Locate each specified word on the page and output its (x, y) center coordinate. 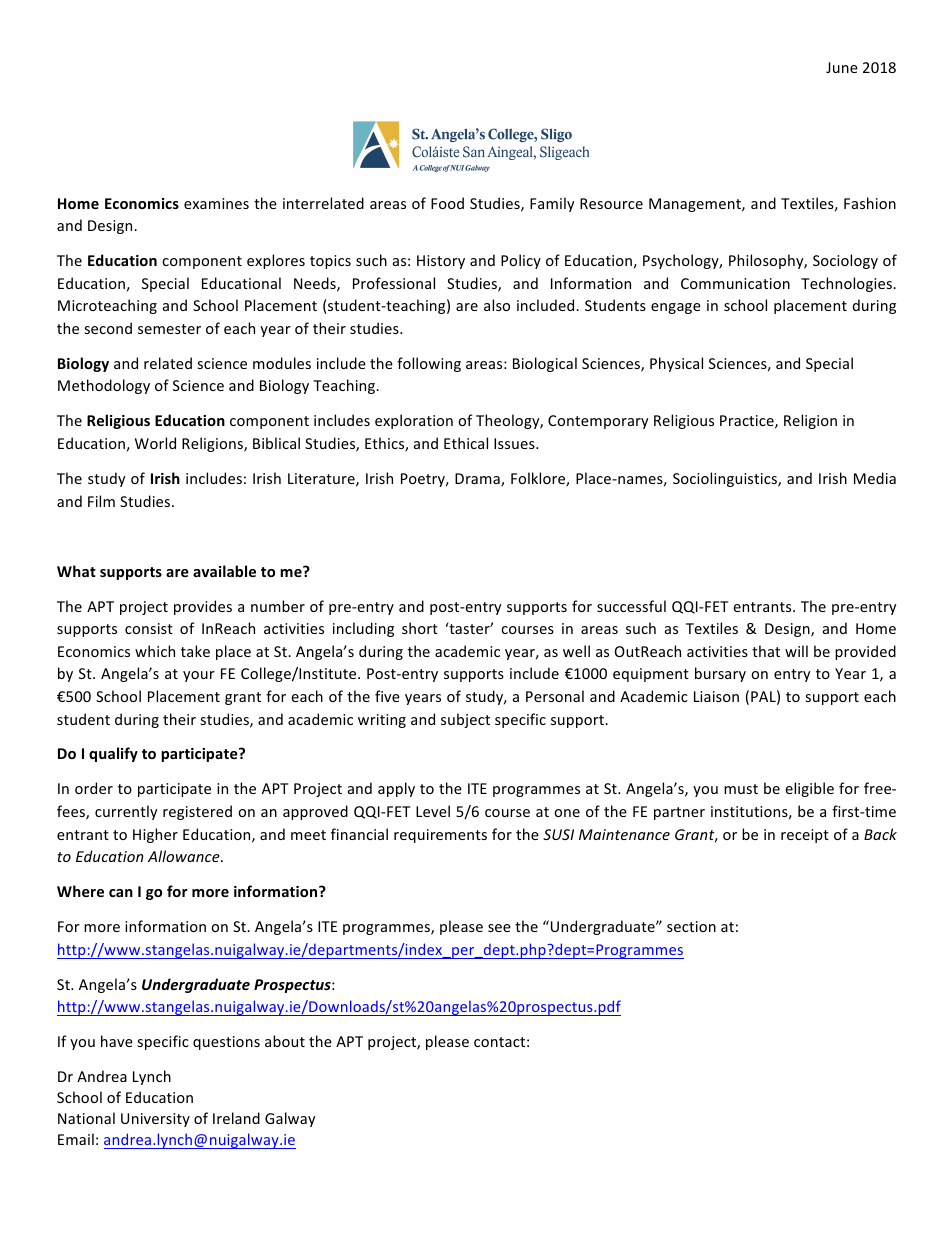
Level (433, 811)
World (155, 443)
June (842, 67)
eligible (809, 789)
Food (447, 203)
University (155, 1120)
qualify (113, 754)
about (285, 1041)
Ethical (466, 443)
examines (216, 203)
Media (875, 478)
